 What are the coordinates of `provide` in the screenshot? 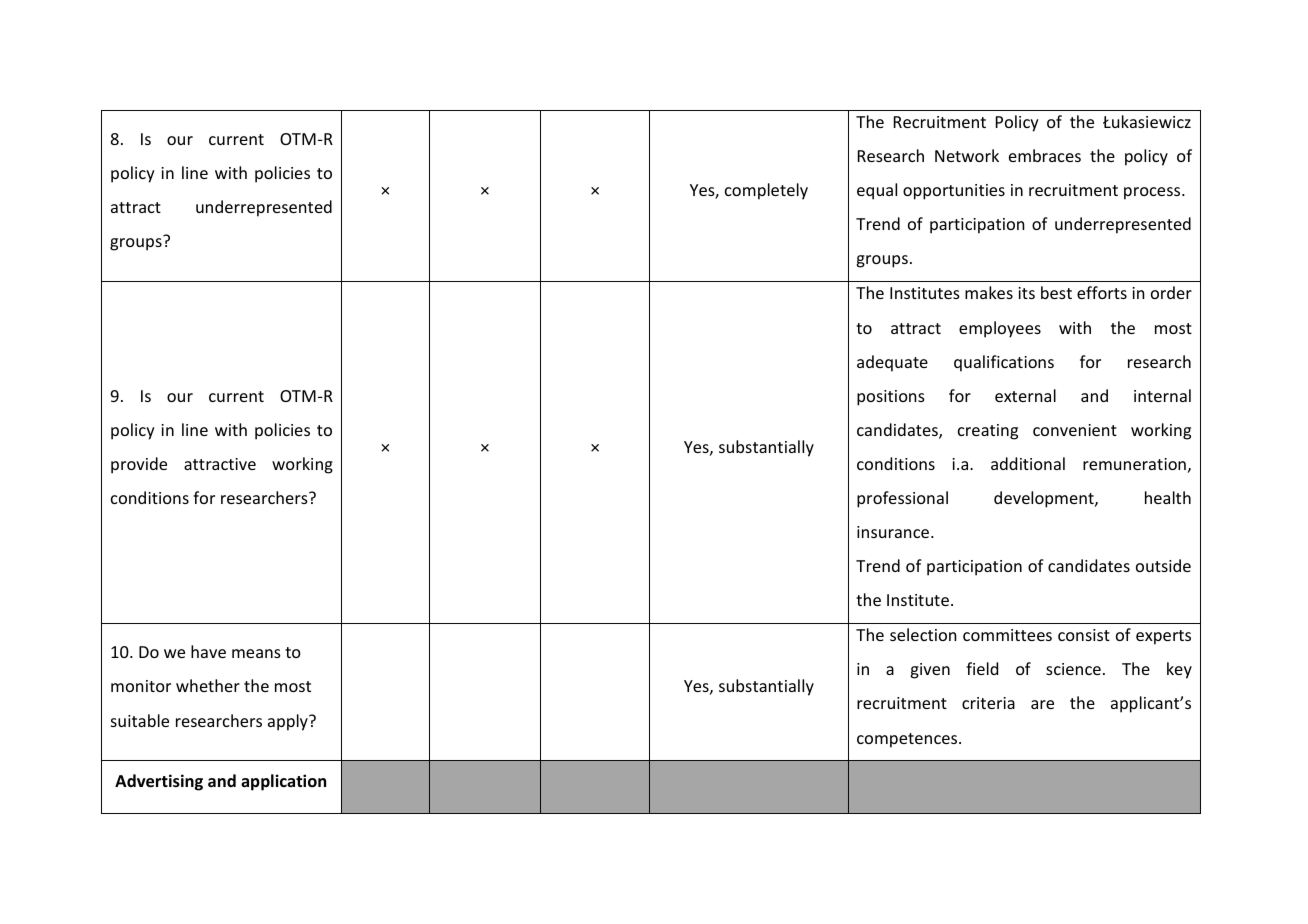 It's located at (139, 465).
